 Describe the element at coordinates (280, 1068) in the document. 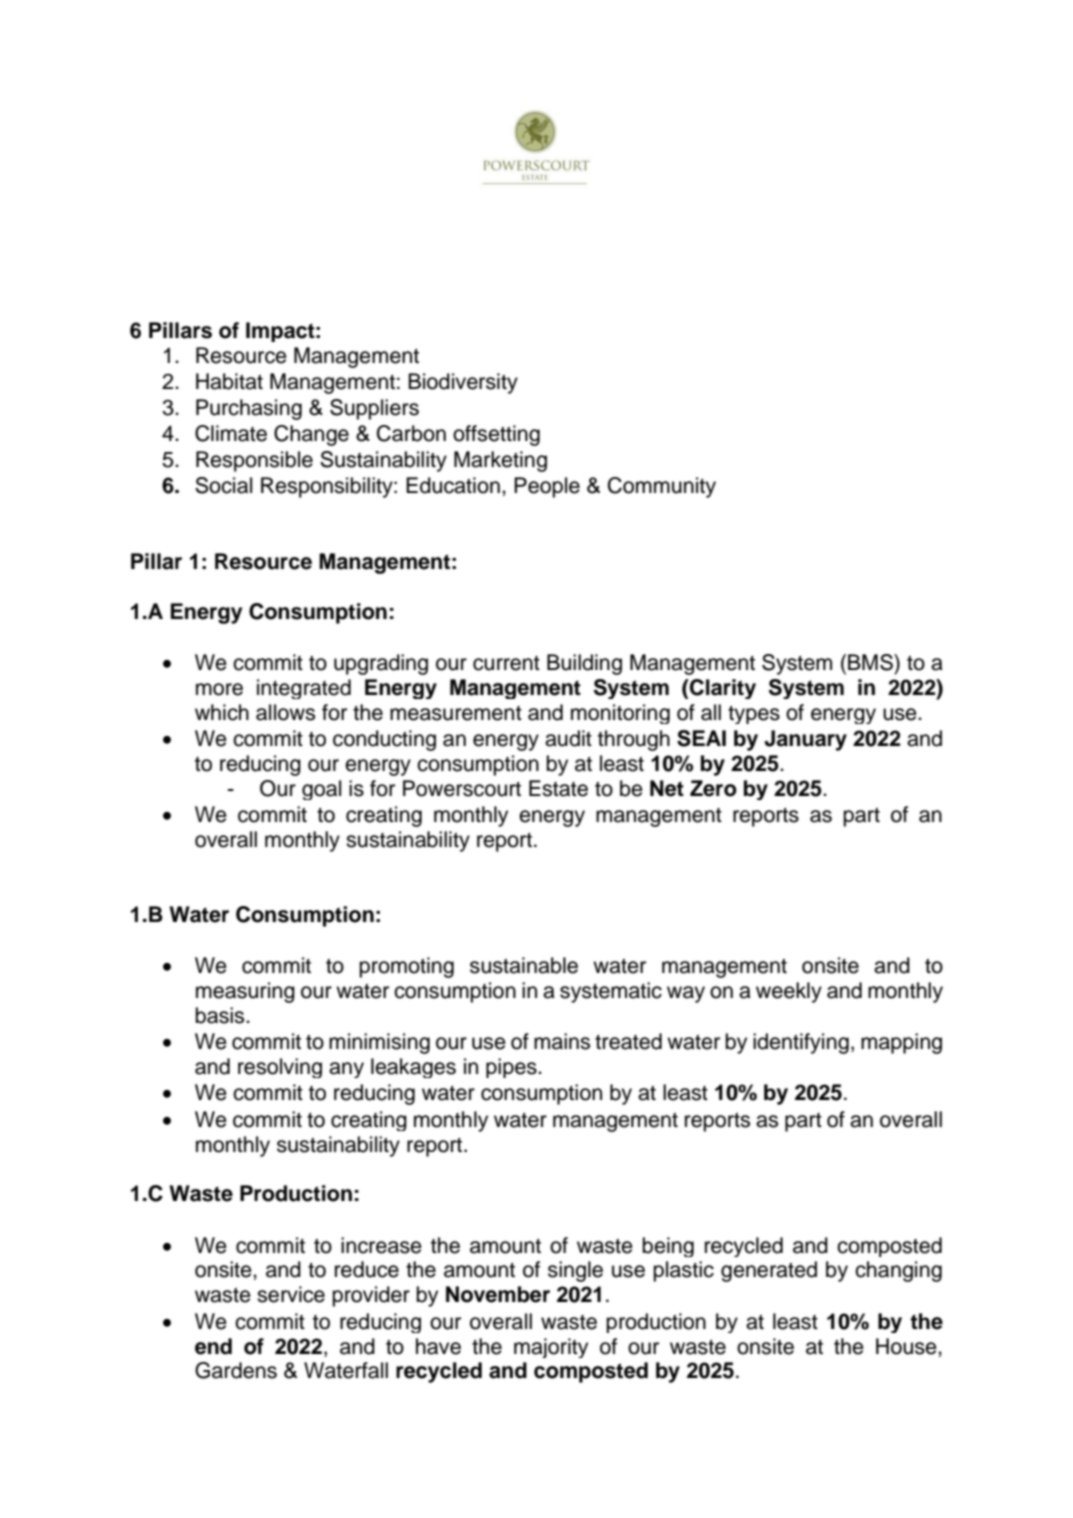

I see `resolving` at that location.
